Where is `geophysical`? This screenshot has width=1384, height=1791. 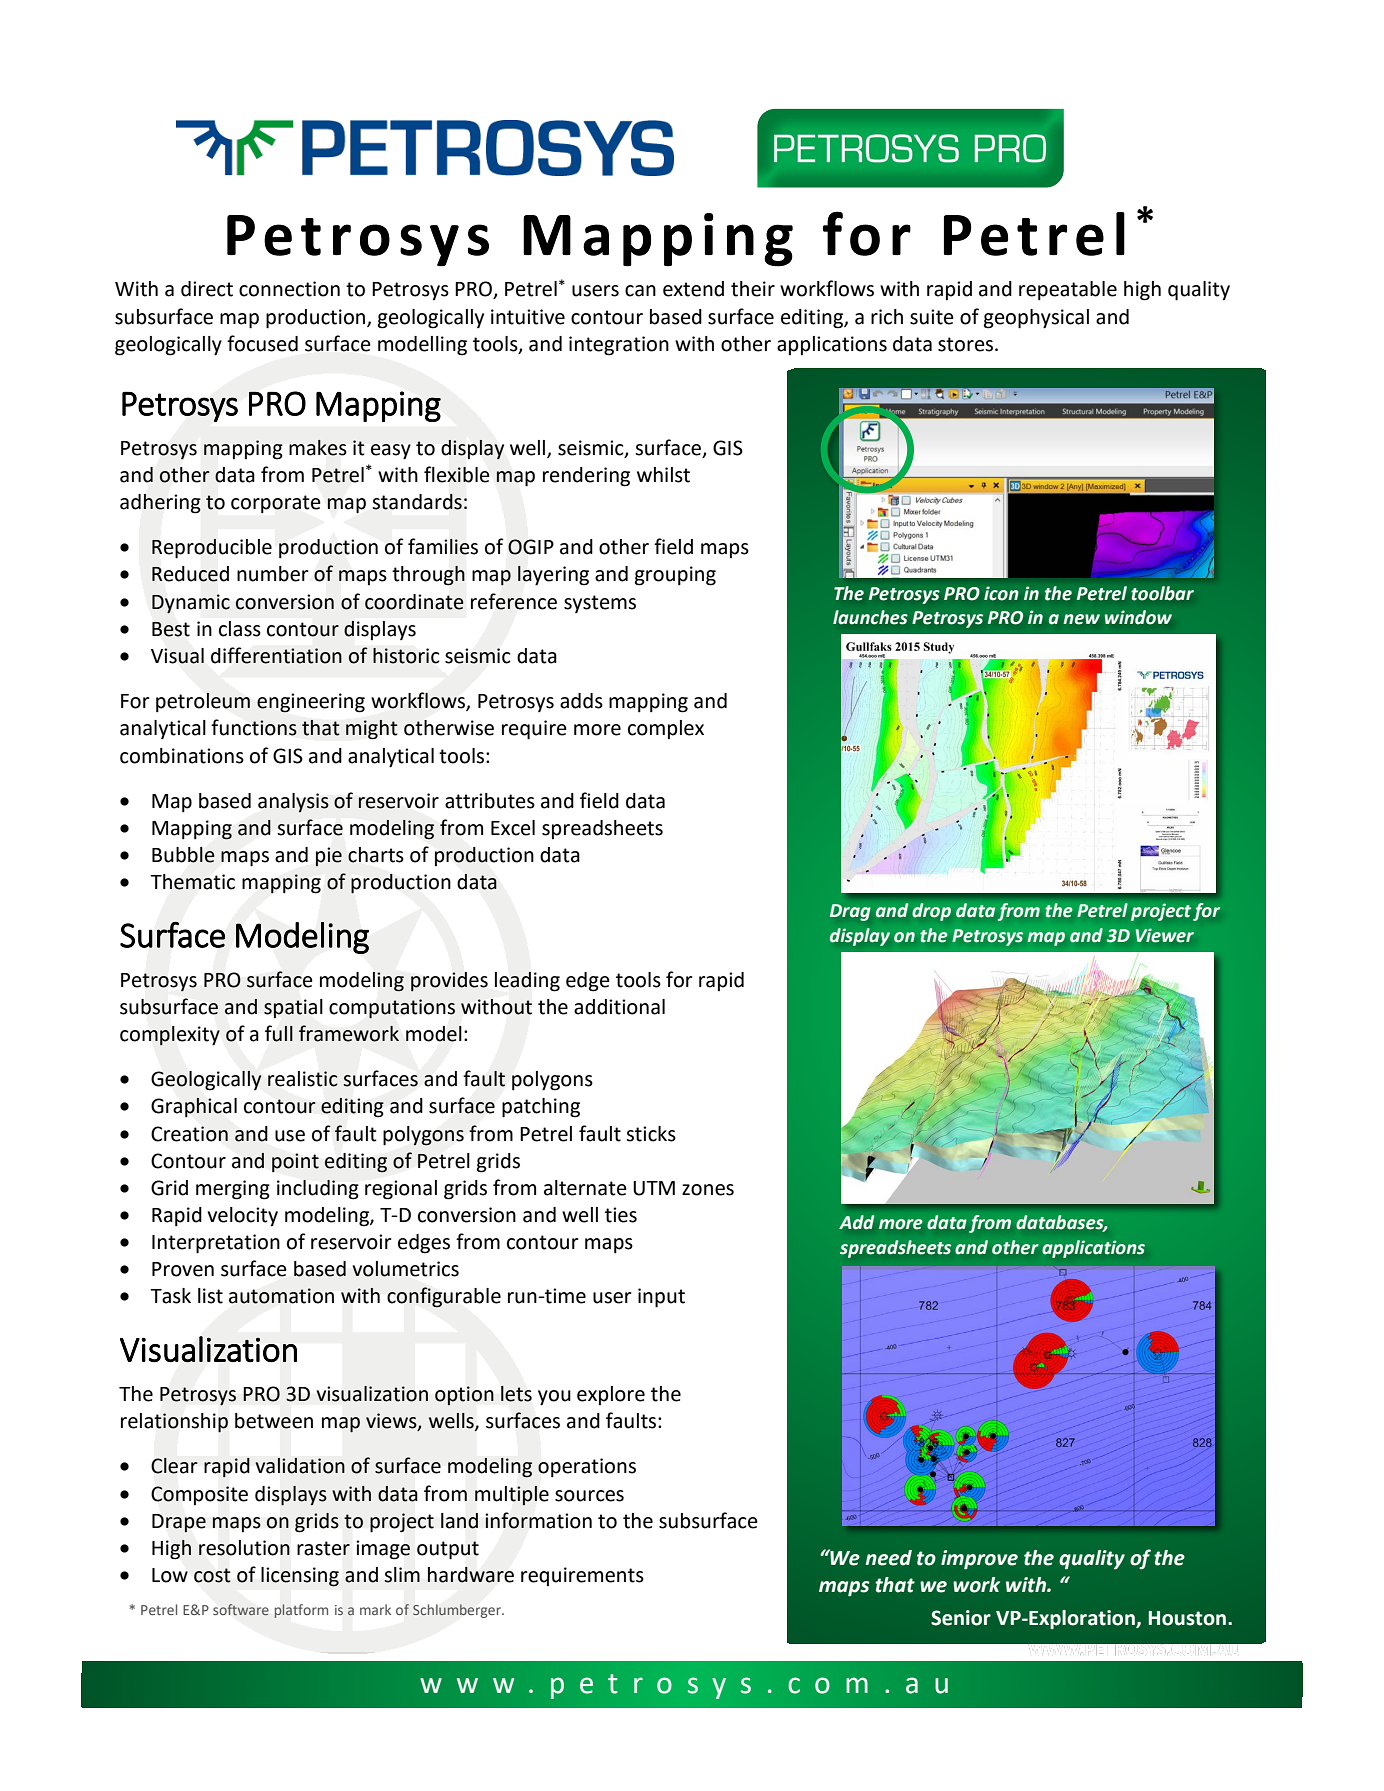 geophysical is located at coordinates (1036, 319).
